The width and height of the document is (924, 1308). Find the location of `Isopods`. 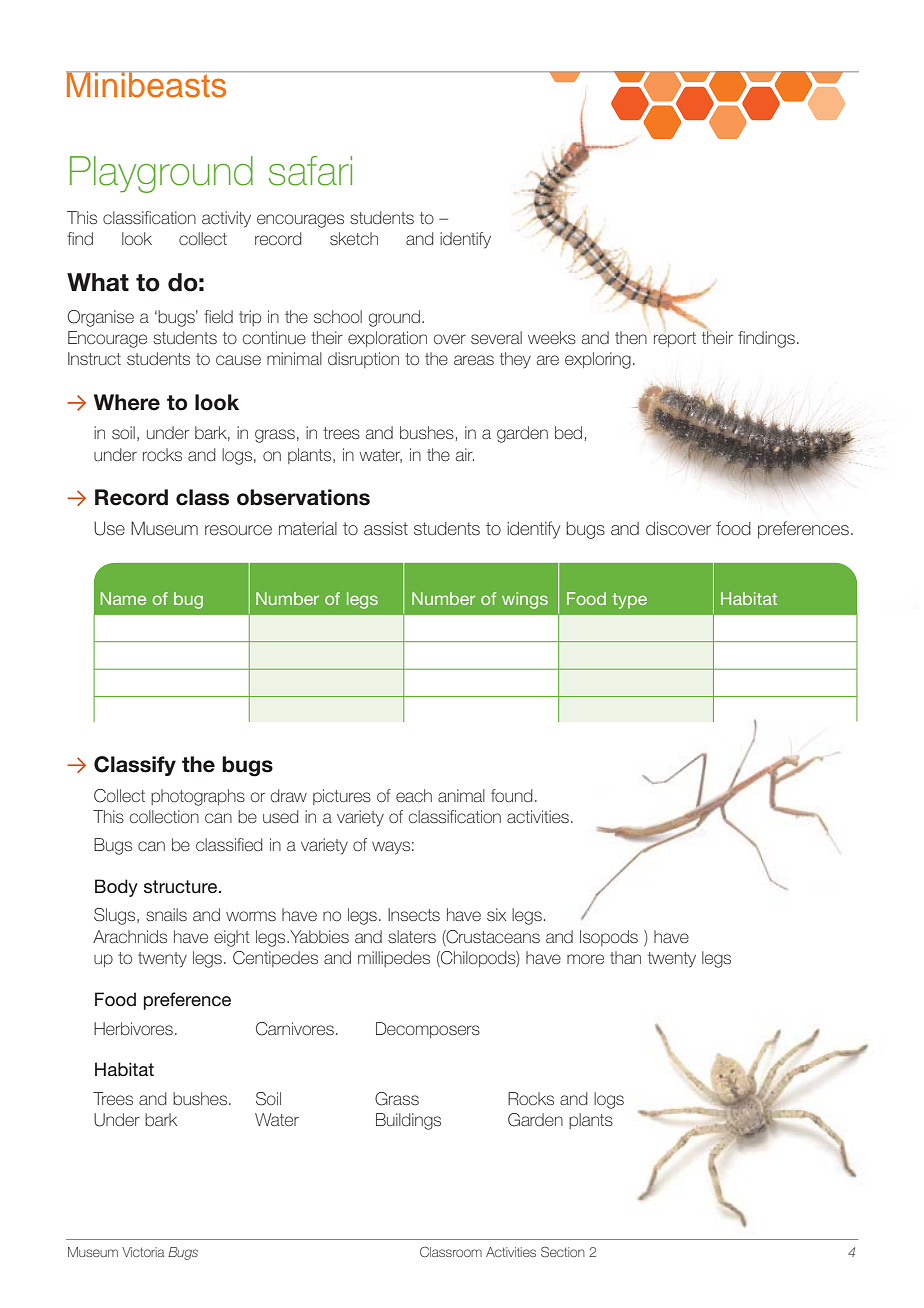

Isopods is located at coordinates (609, 938).
